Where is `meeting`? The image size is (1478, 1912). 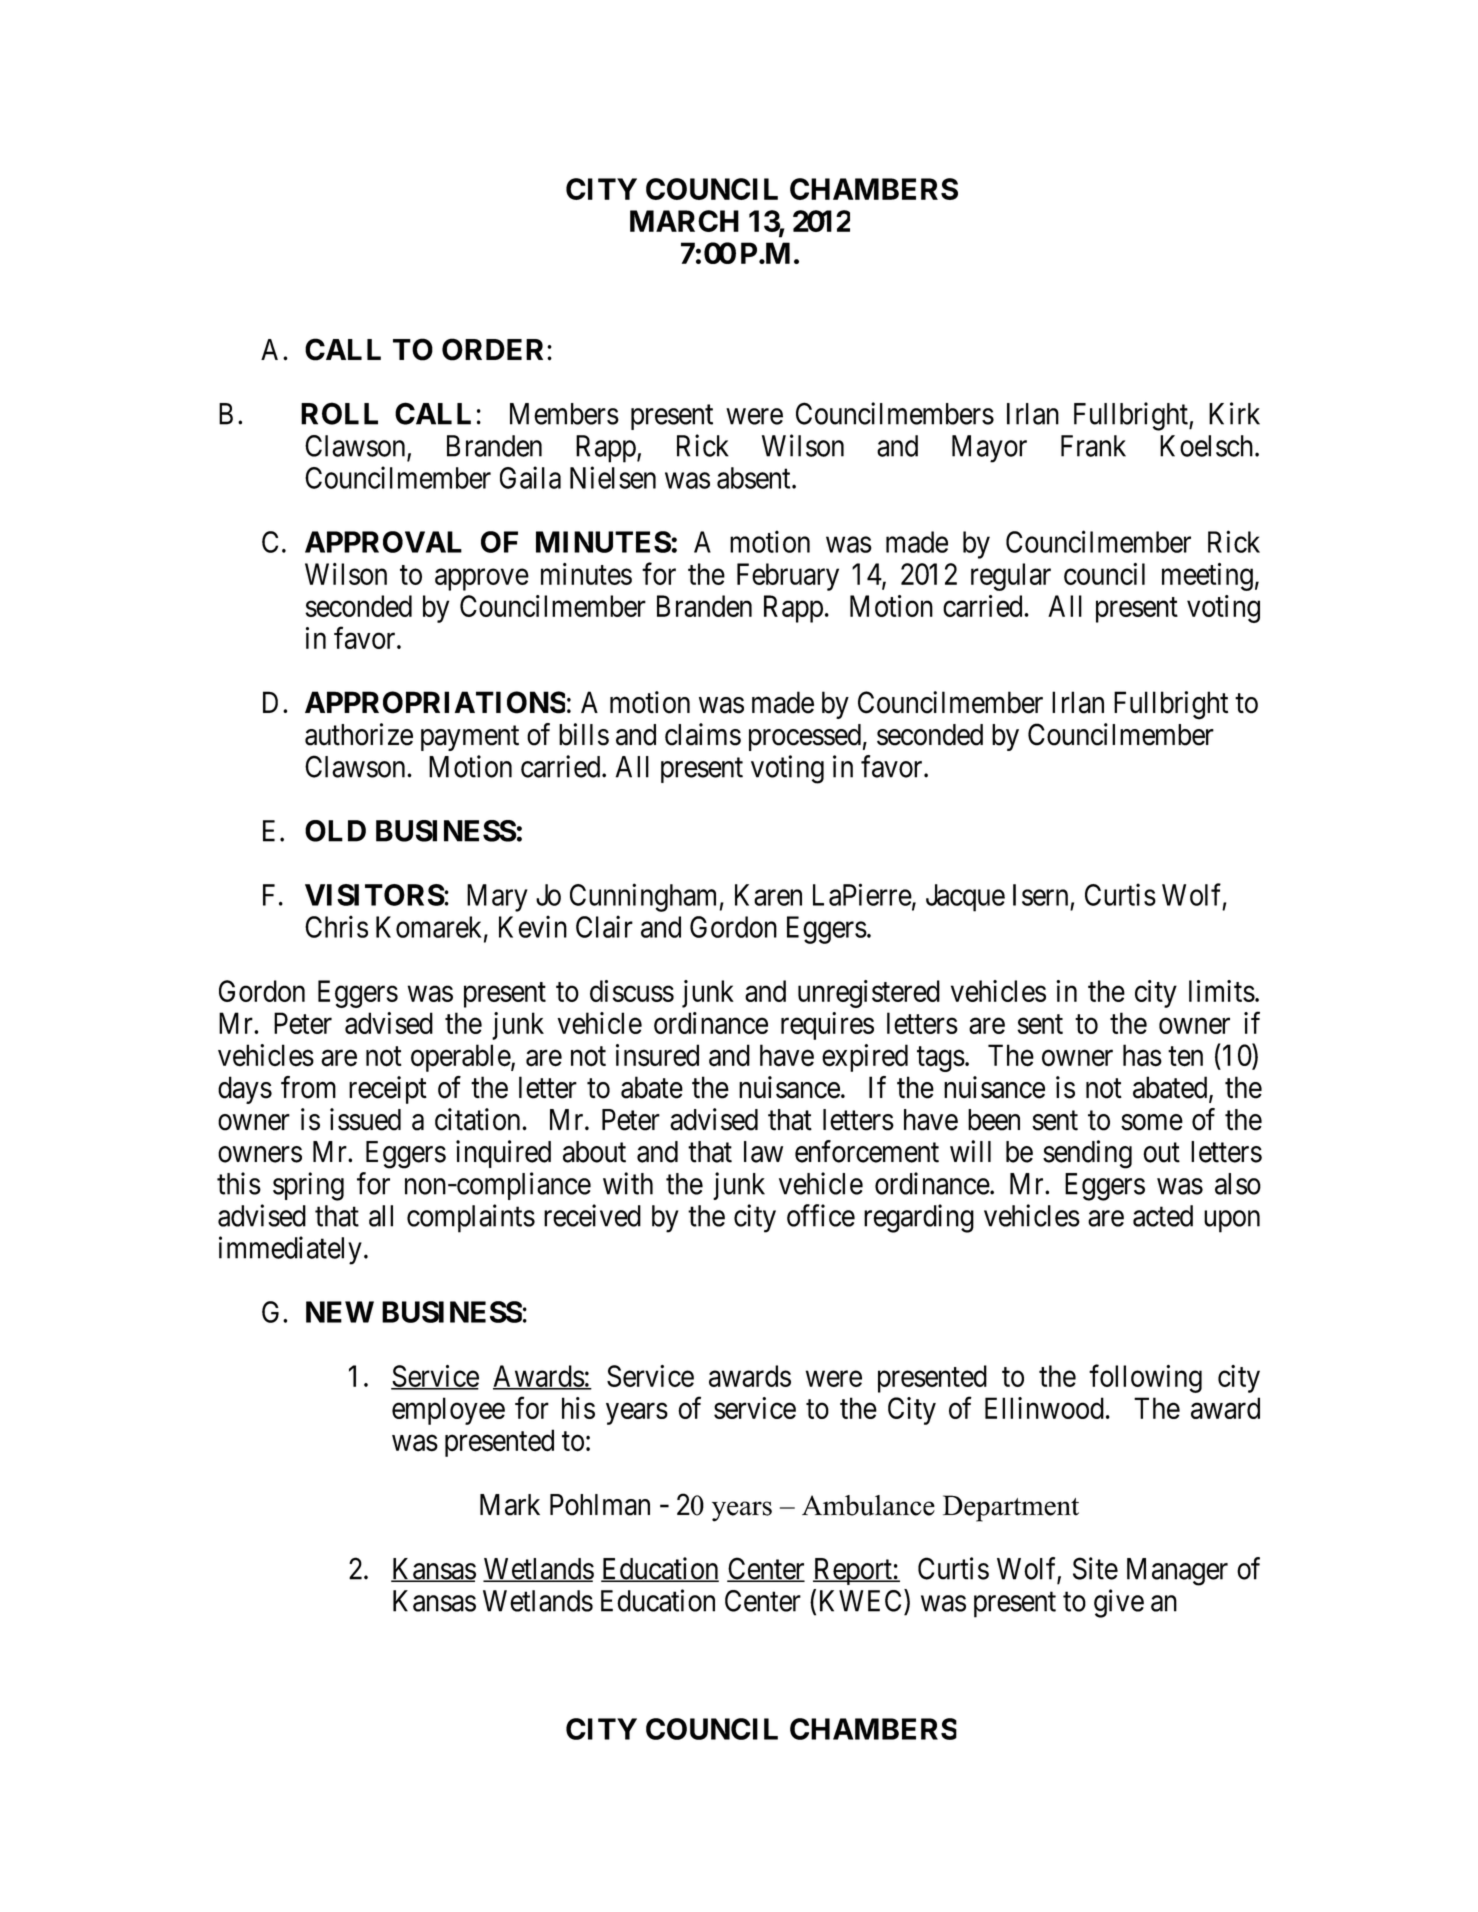 meeting is located at coordinates (1207, 577).
